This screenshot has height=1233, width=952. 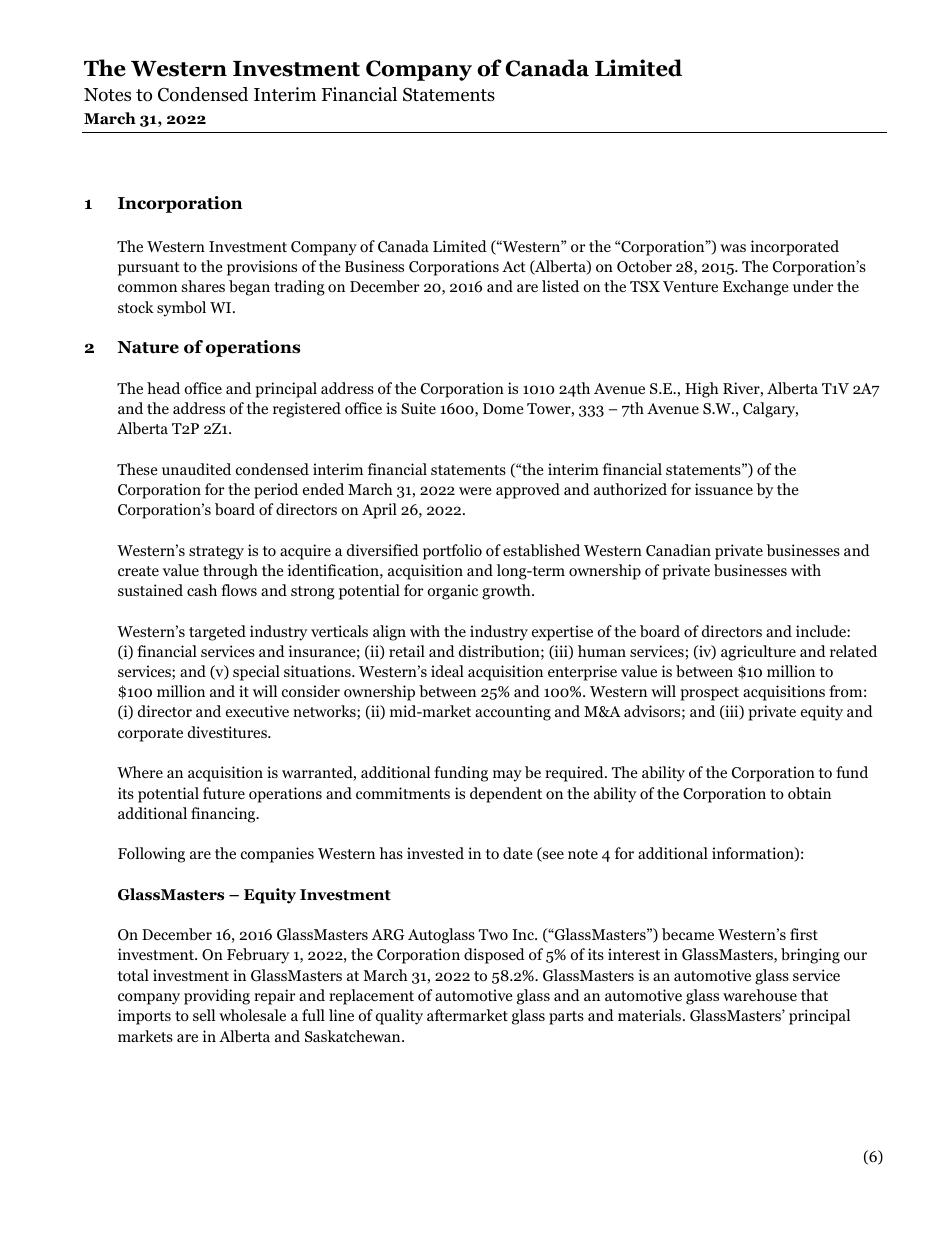 What do you see at coordinates (217, 633) in the screenshot?
I see `targeted` at bounding box center [217, 633].
